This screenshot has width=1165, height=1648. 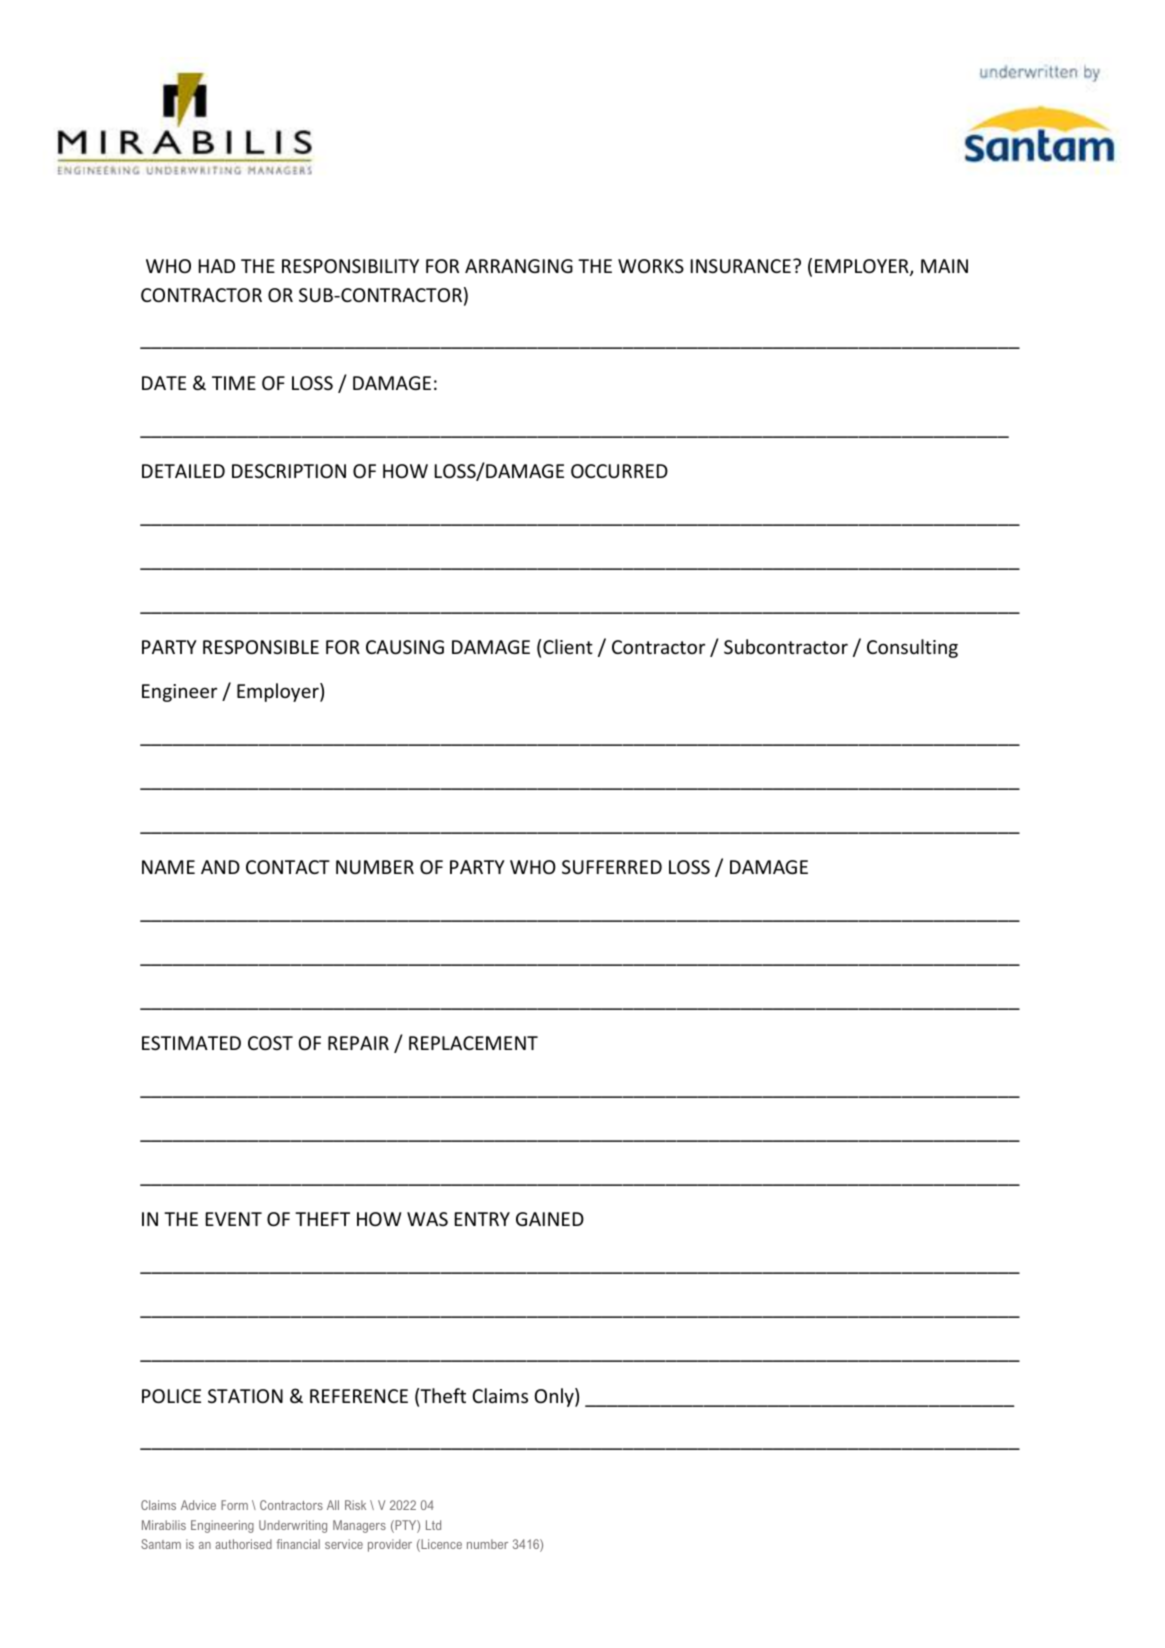 What do you see at coordinates (217, 266) in the screenshot?
I see `HAD` at bounding box center [217, 266].
